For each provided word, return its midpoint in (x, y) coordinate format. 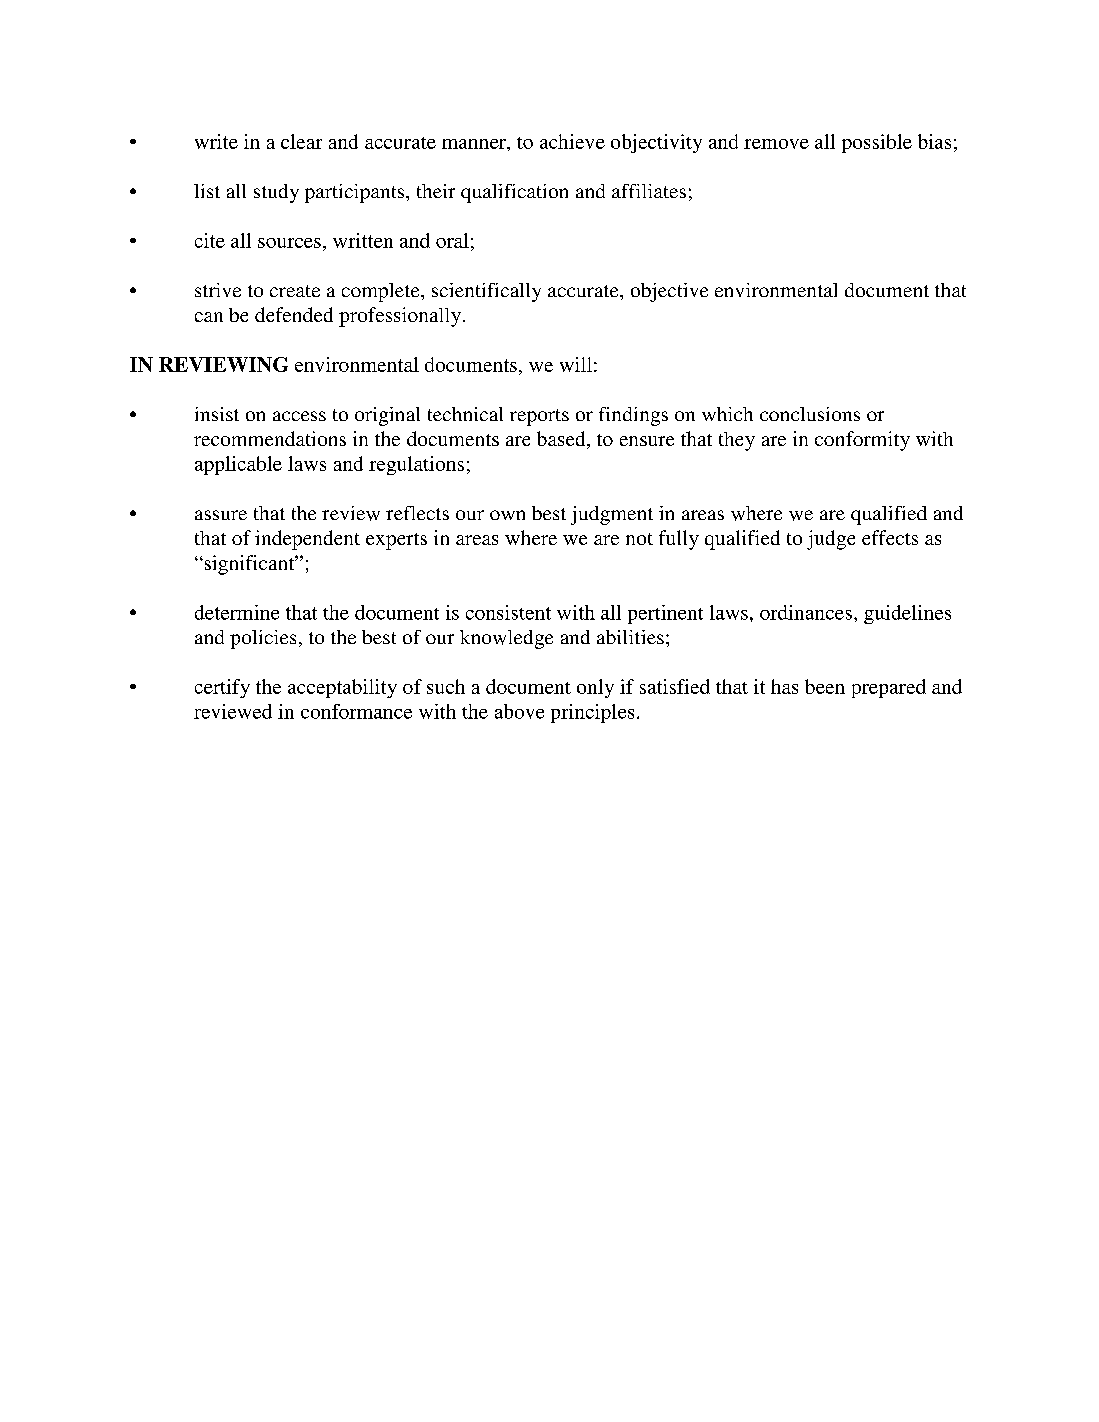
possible (877, 143)
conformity (862, 441)
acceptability (342, 688)
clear (301, 141)
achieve (572, 141)
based (562, 440)
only (595, 688)
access (299, 416)
